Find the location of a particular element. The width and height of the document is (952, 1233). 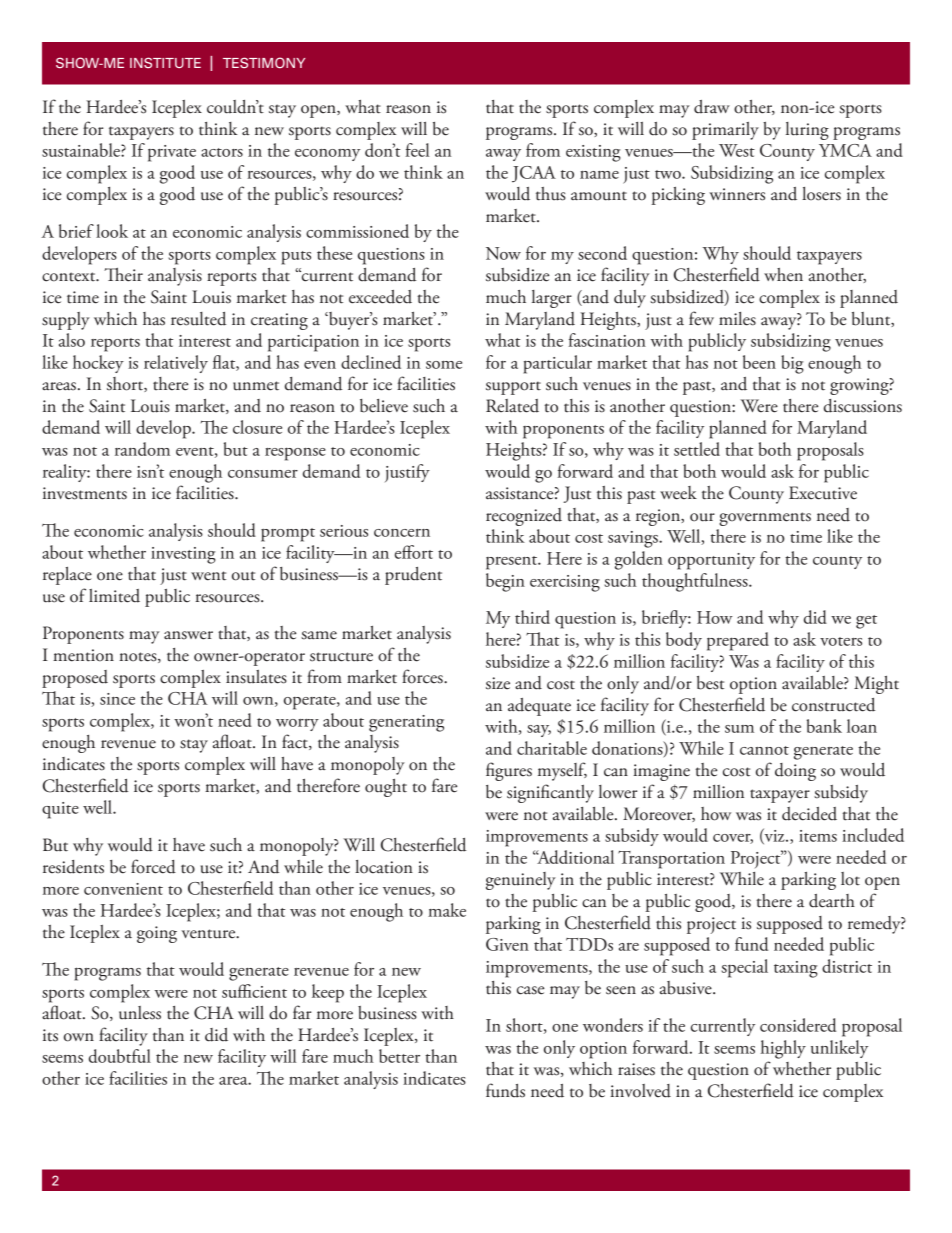

Executive is located at coordinates (823, 493).
